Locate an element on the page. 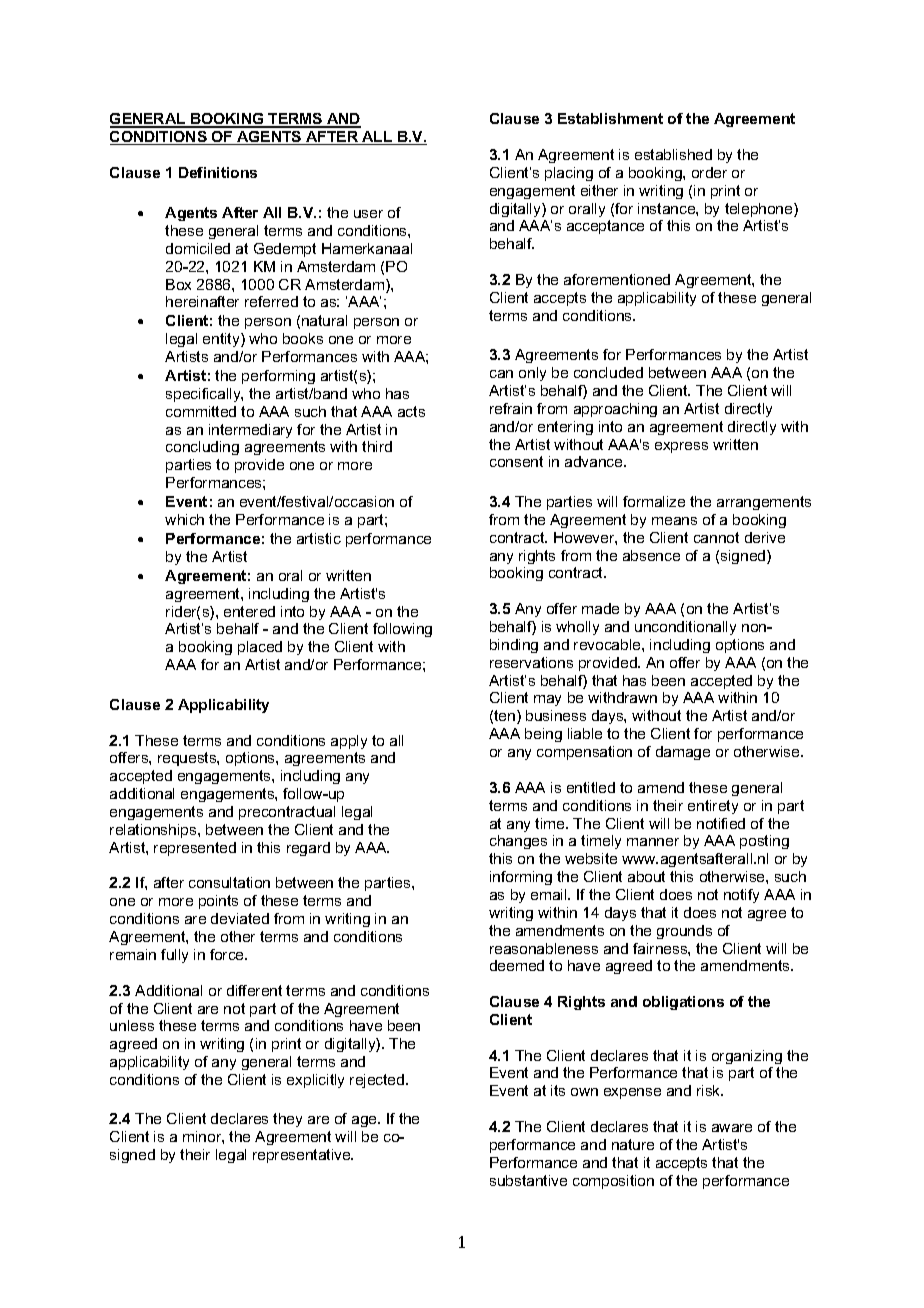  represented is located at coordinates (195, 849).
